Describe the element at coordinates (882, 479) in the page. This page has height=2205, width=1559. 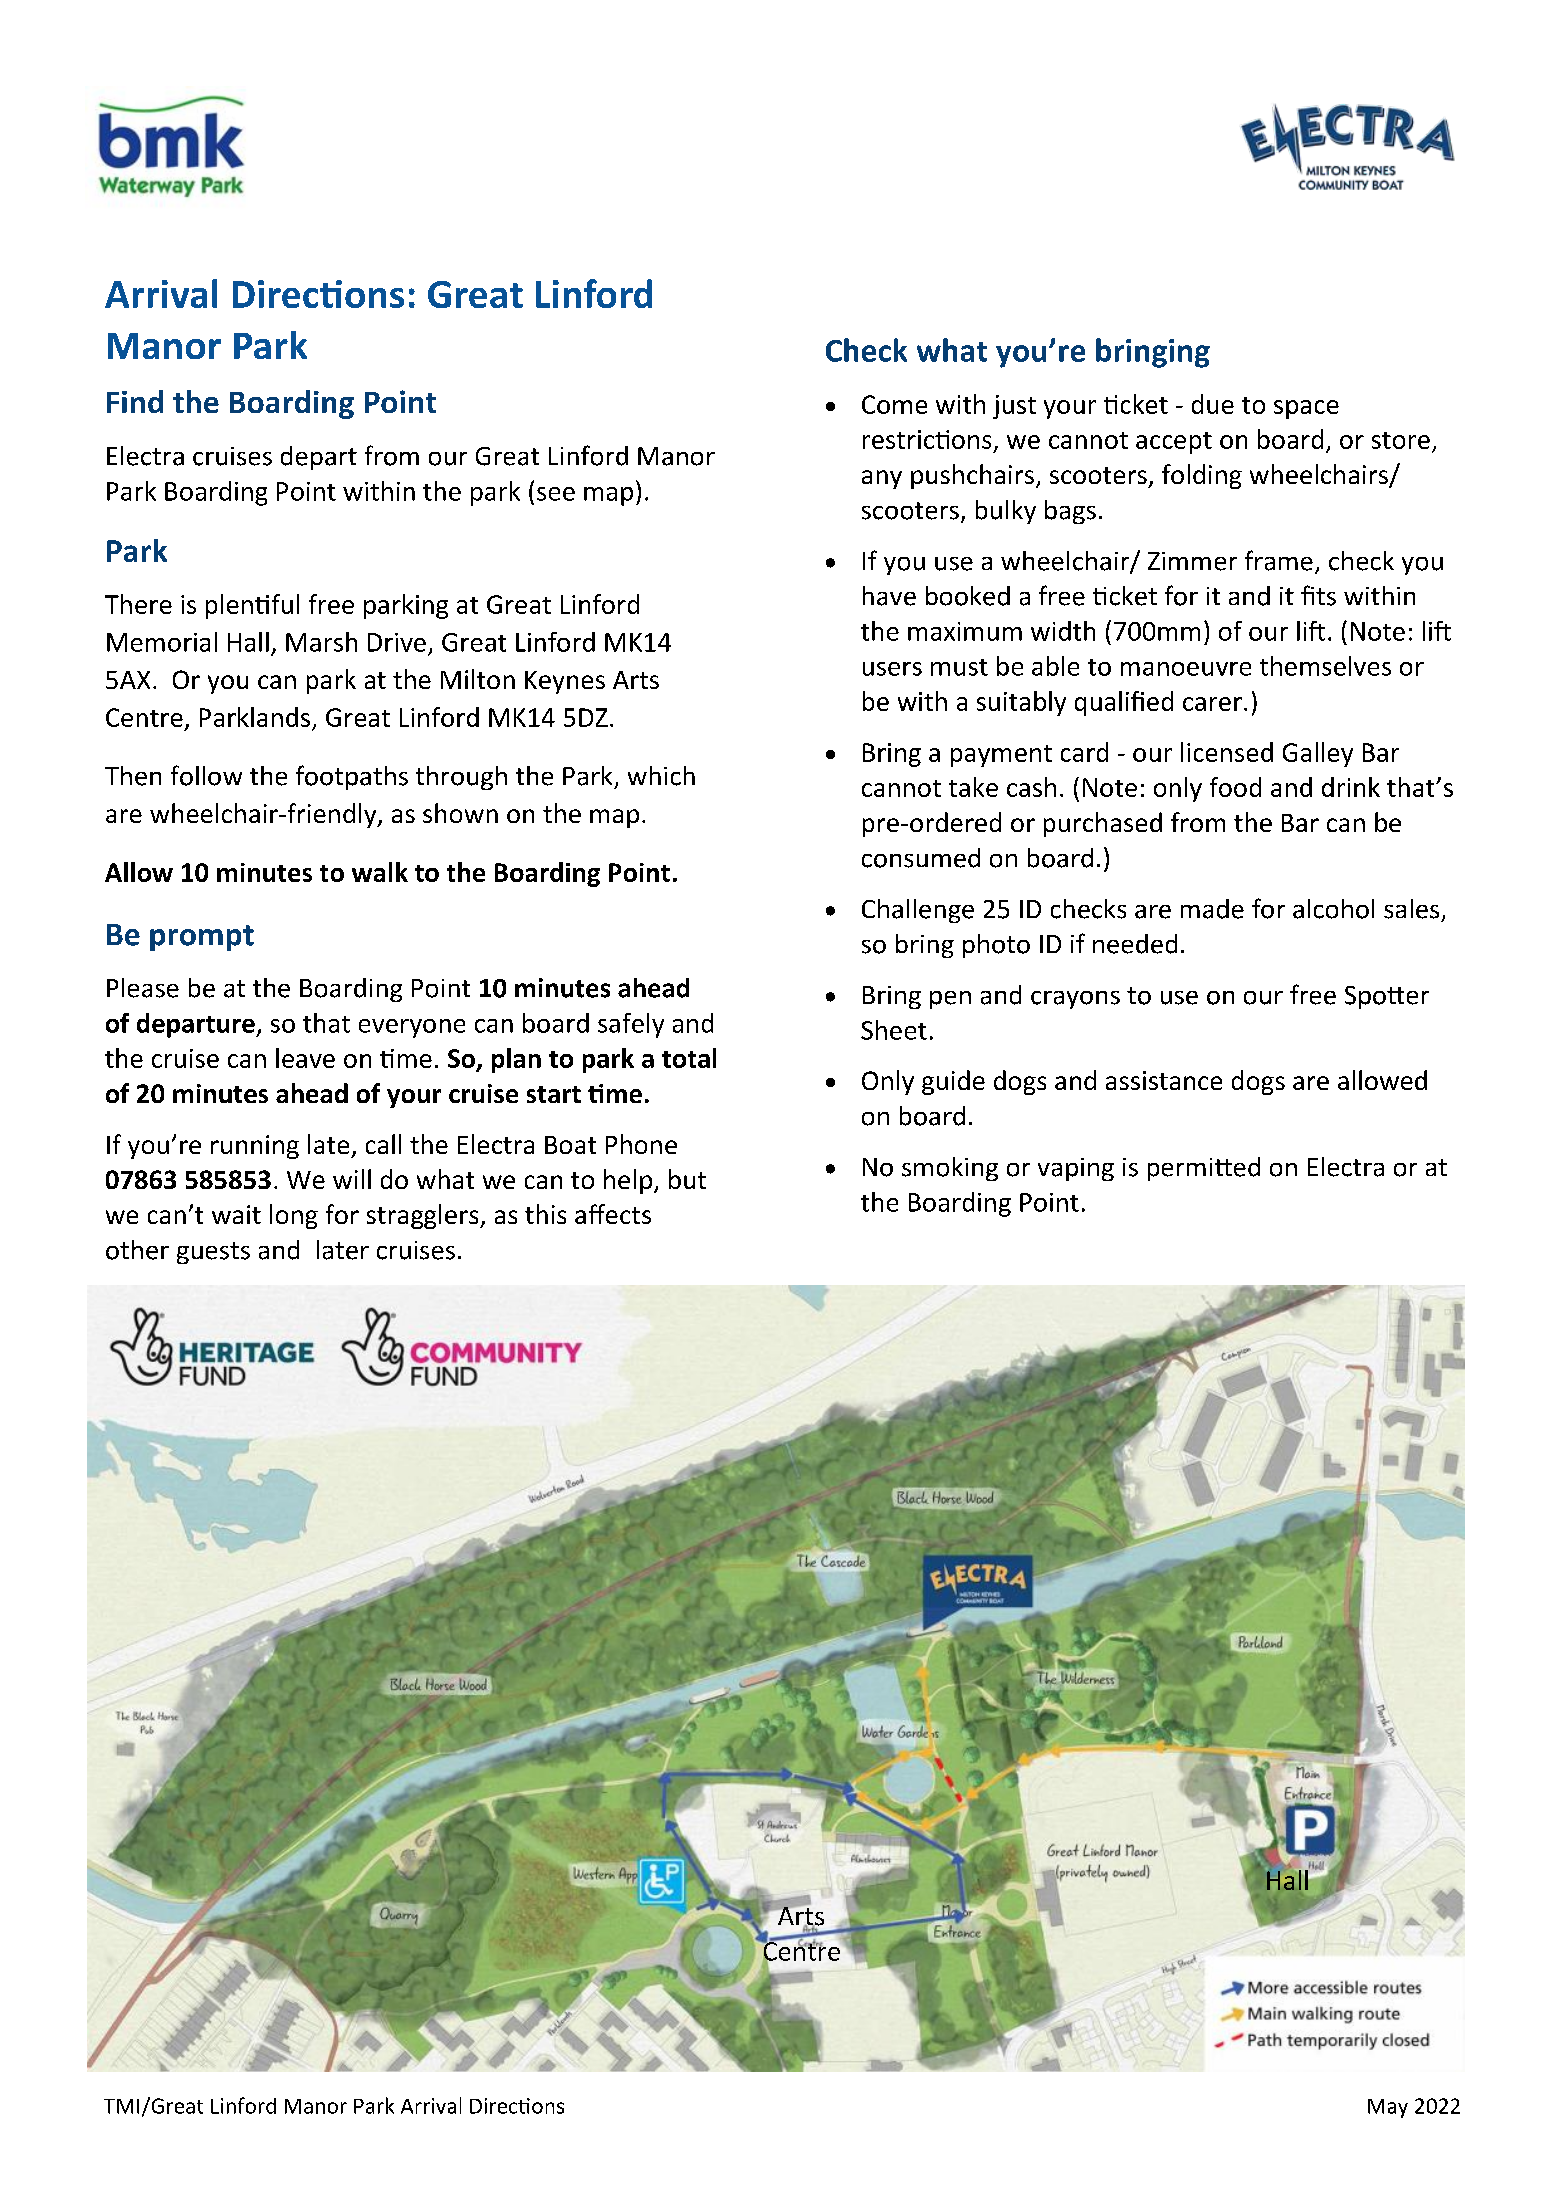
I see `any` at that location.
